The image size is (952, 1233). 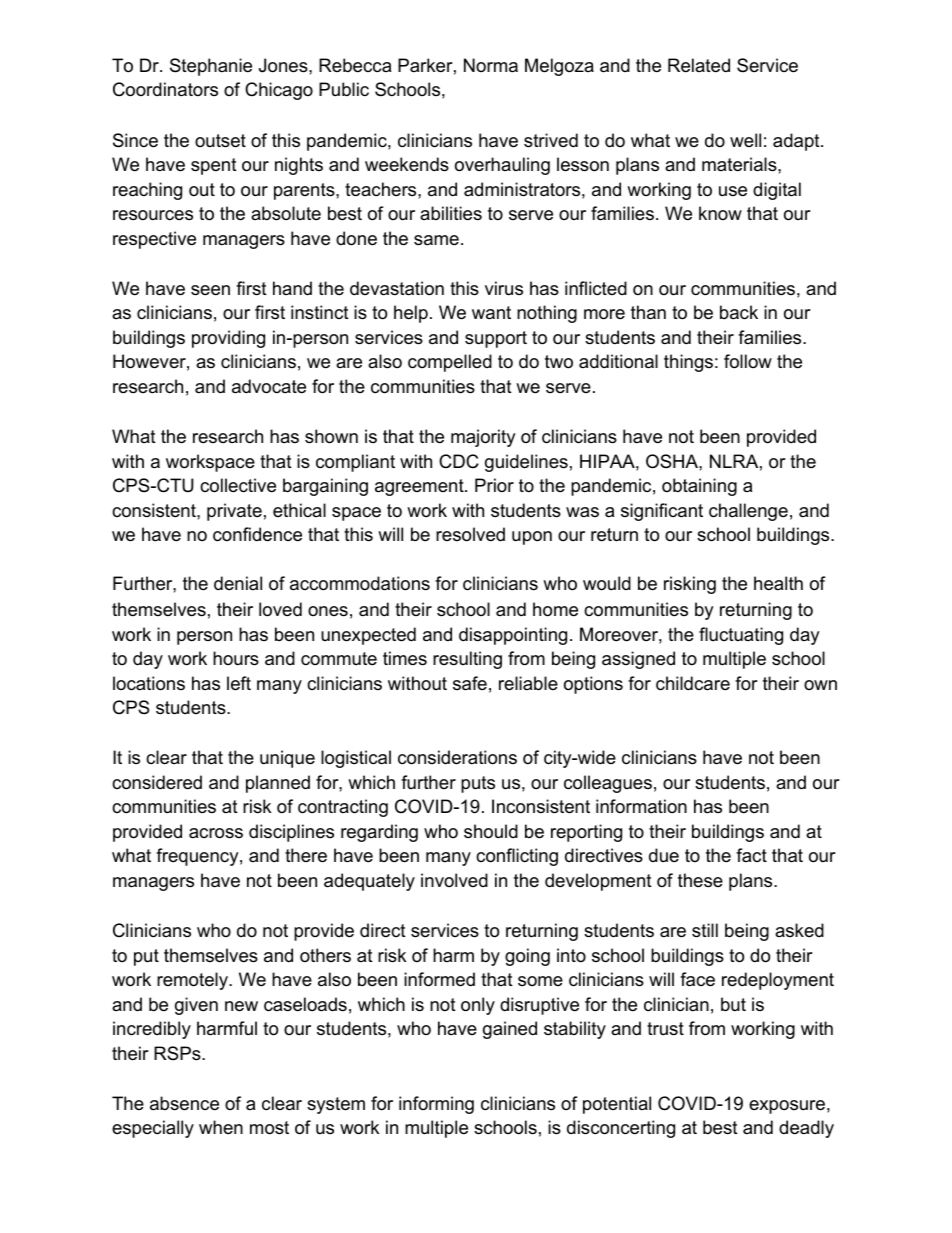 I want to click on majority, so click(x=483, y=438).
